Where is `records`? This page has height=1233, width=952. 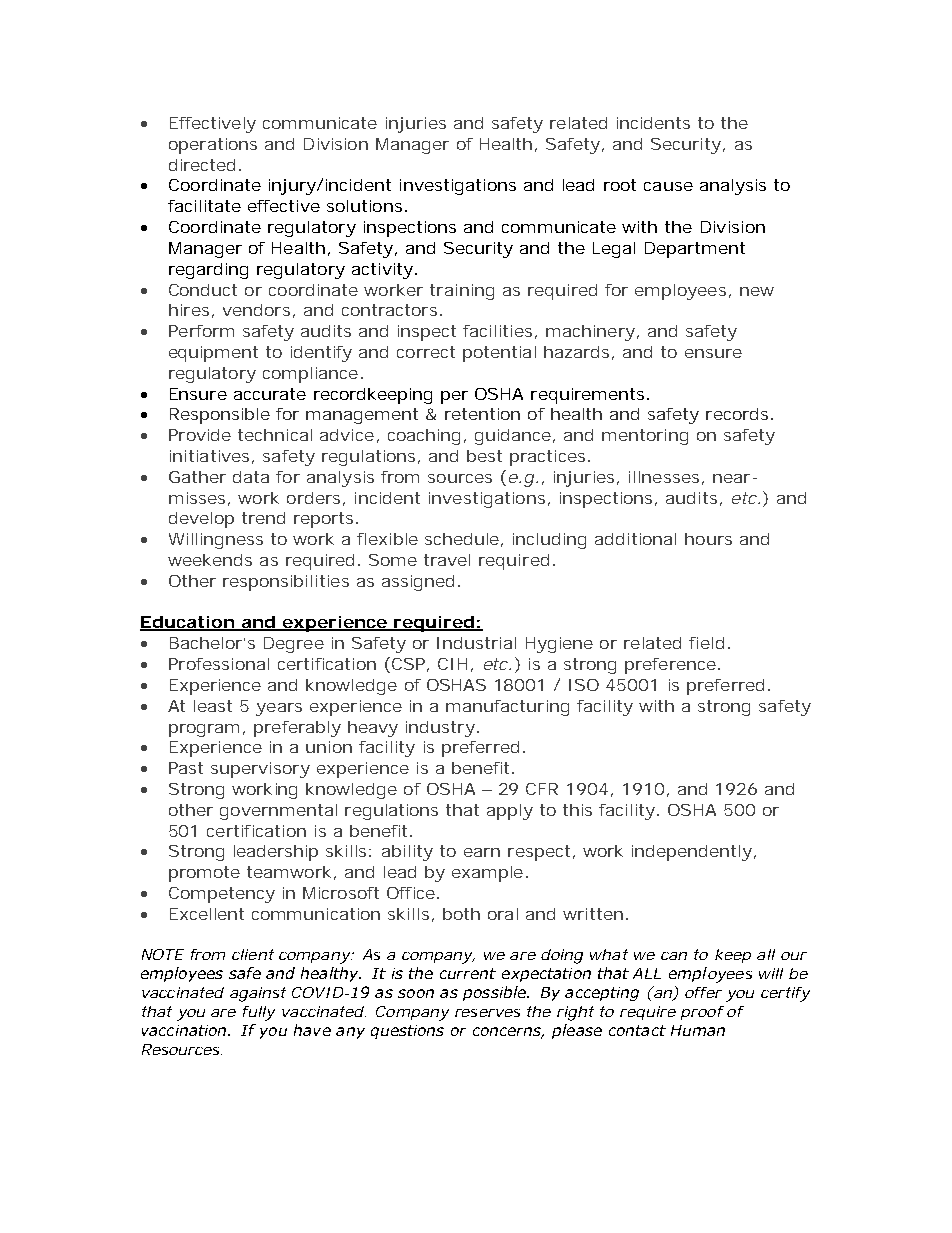
records is located at coordinates (737, 414).
